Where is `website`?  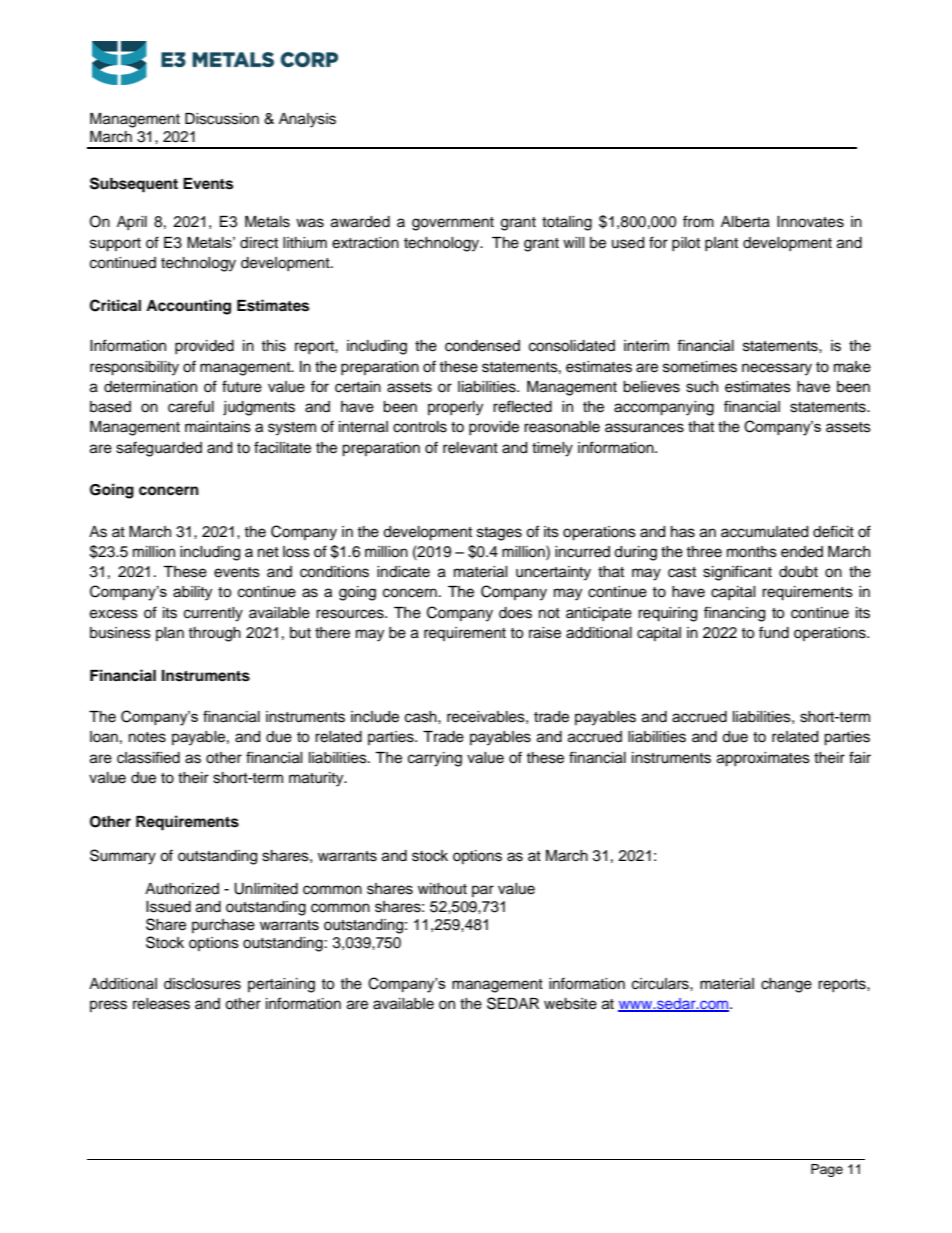
website is located at coordinates (570, 1004).
